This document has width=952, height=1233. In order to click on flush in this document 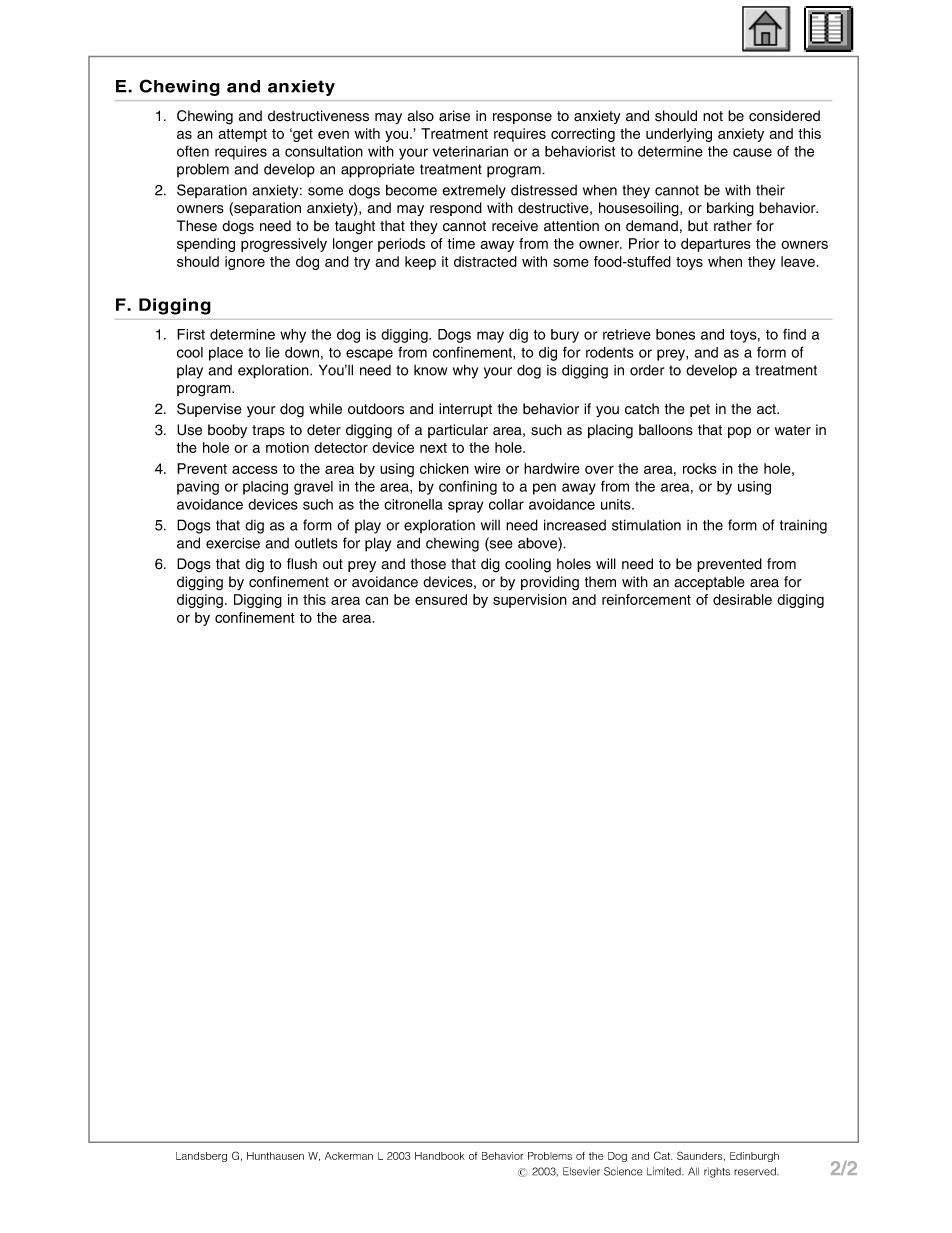, I will do `click(302, 564)`.
